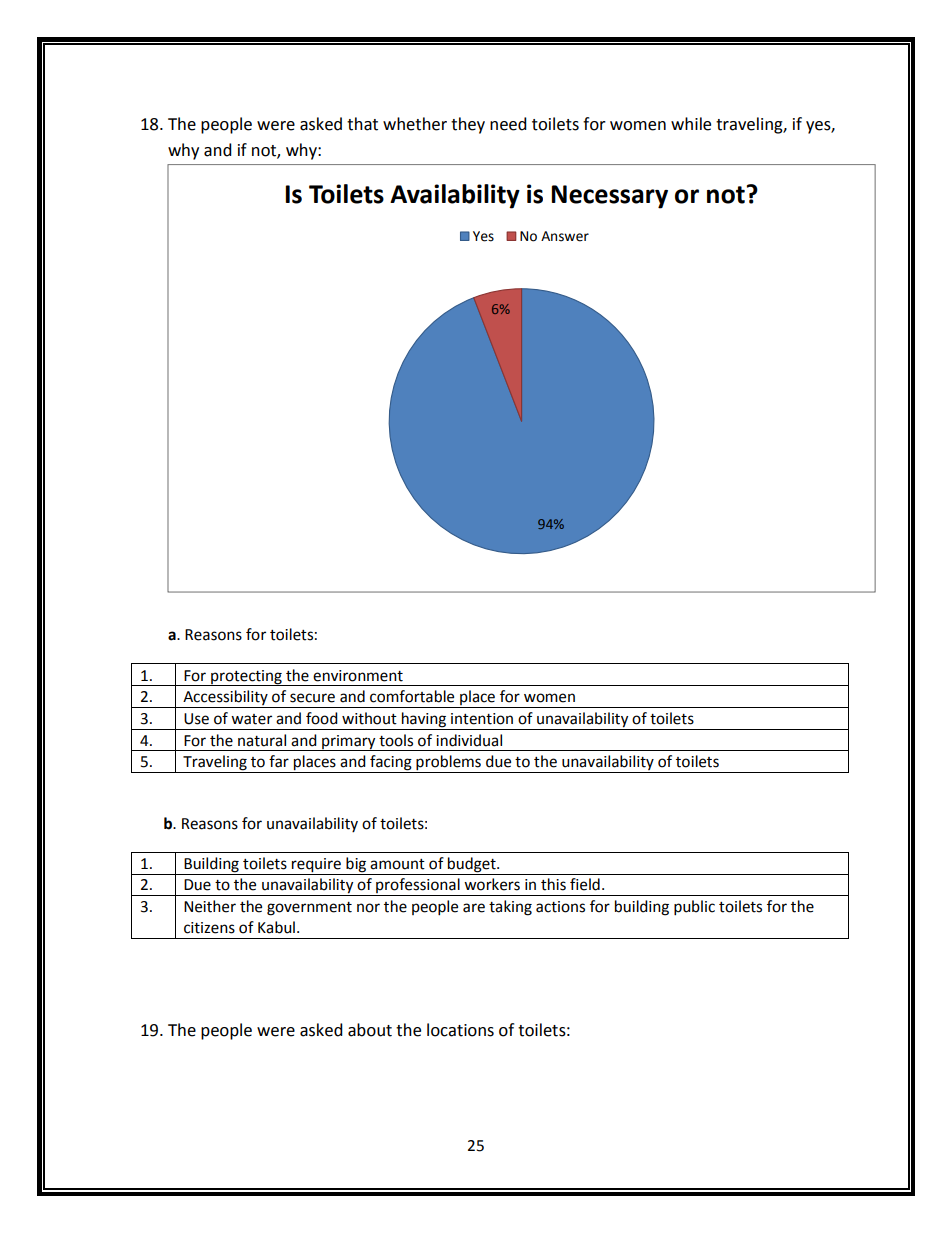 This page has width=952, height=1233. What do you see at coordinates (691, 124) in the page?
I see `while` at bounding box center [691, 124].
